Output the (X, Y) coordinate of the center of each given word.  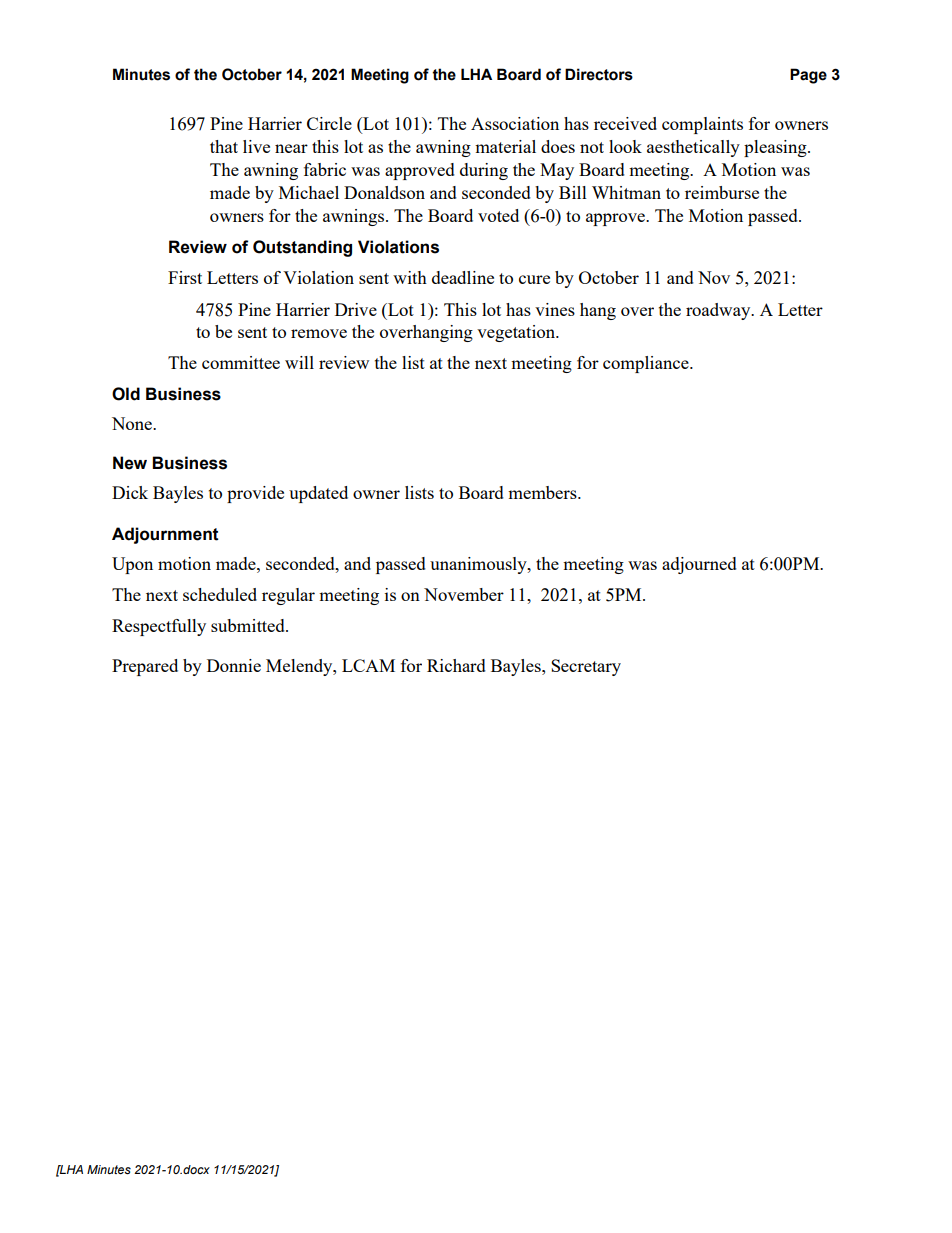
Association (515, 123)
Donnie (234, 665)
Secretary (586, 667)
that (224, 146)
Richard (456, 665)
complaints (702, 125)
